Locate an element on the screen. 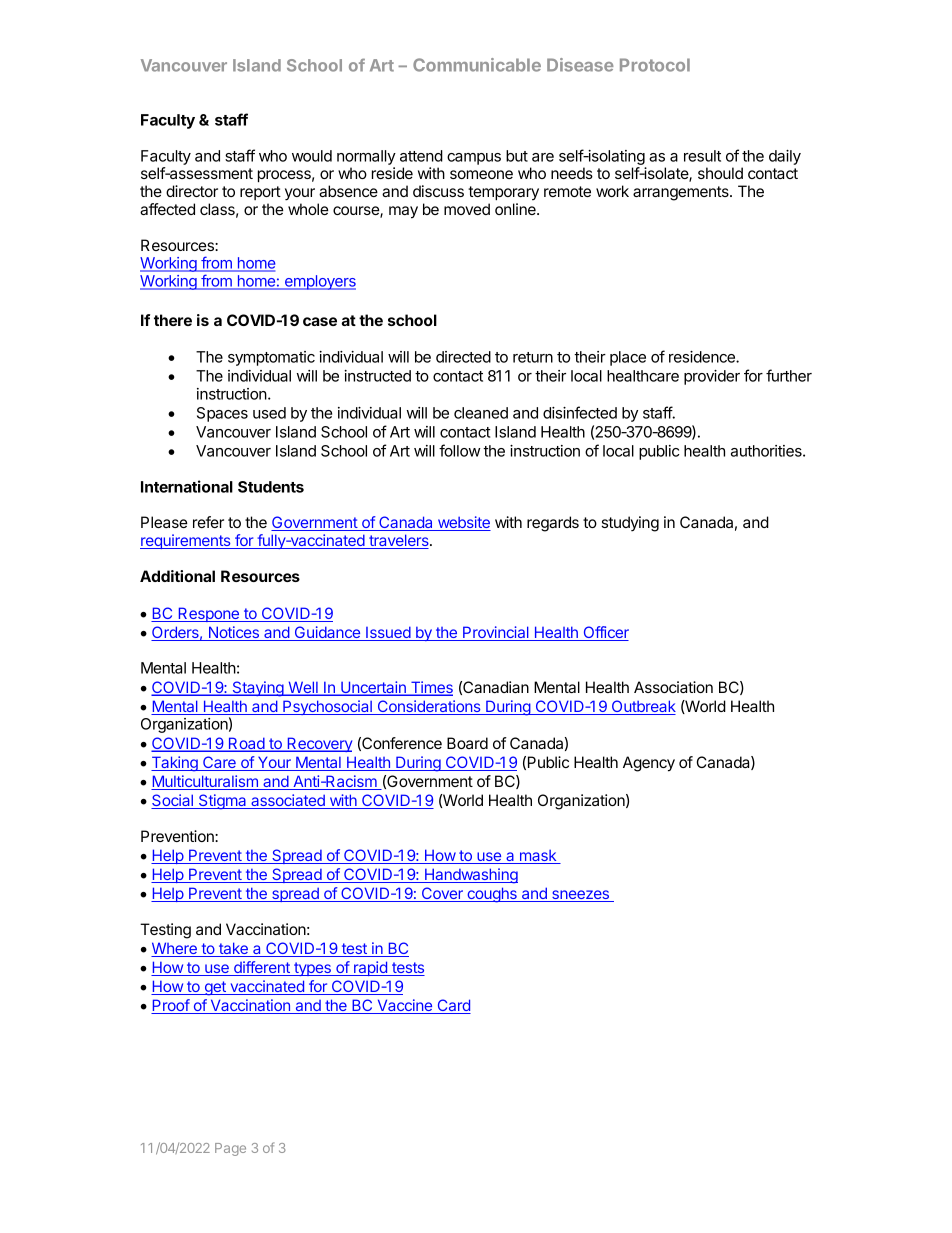 The width and height of the screenshot is (952, 1233). sneezes is located at coordinates (580, 896).
